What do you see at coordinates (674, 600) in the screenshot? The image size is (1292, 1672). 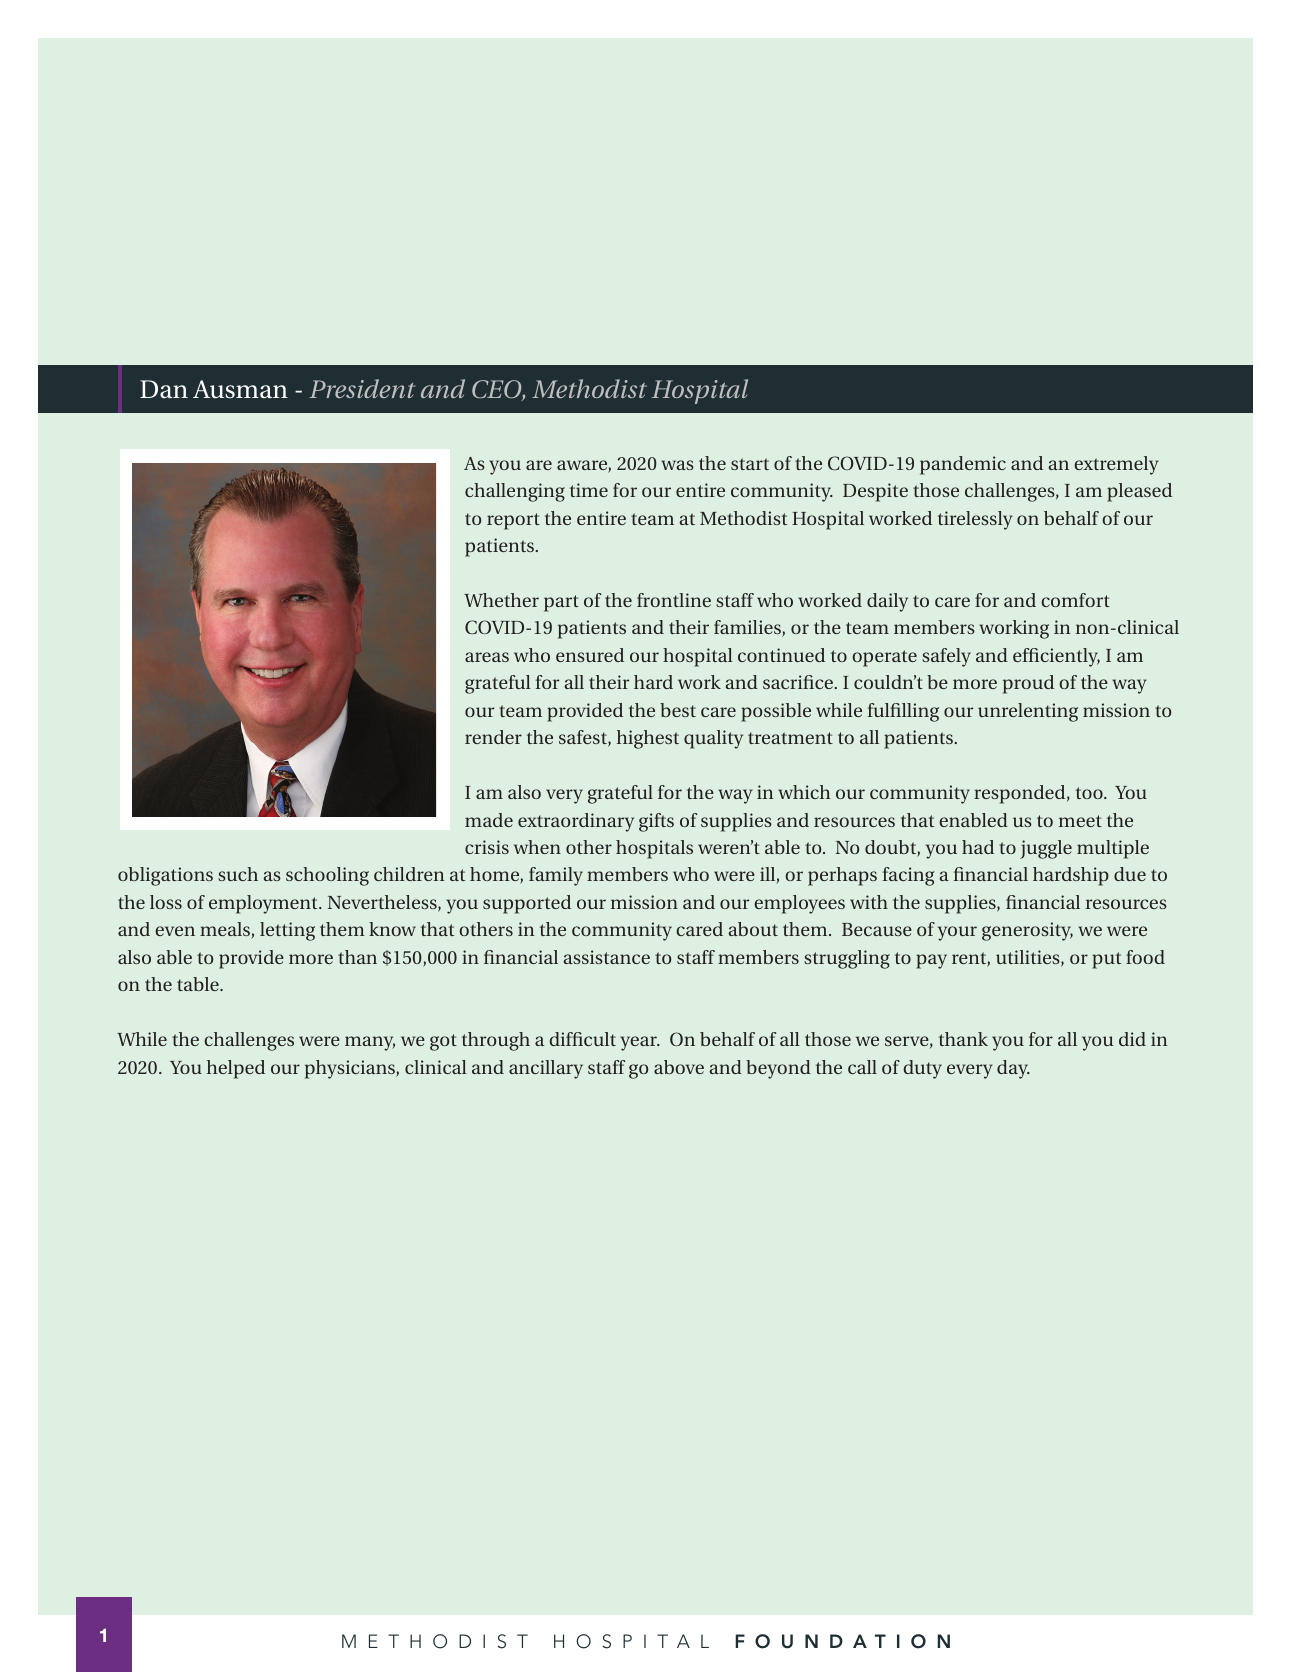 I see `frontline` at bounding box center [674, 600].
